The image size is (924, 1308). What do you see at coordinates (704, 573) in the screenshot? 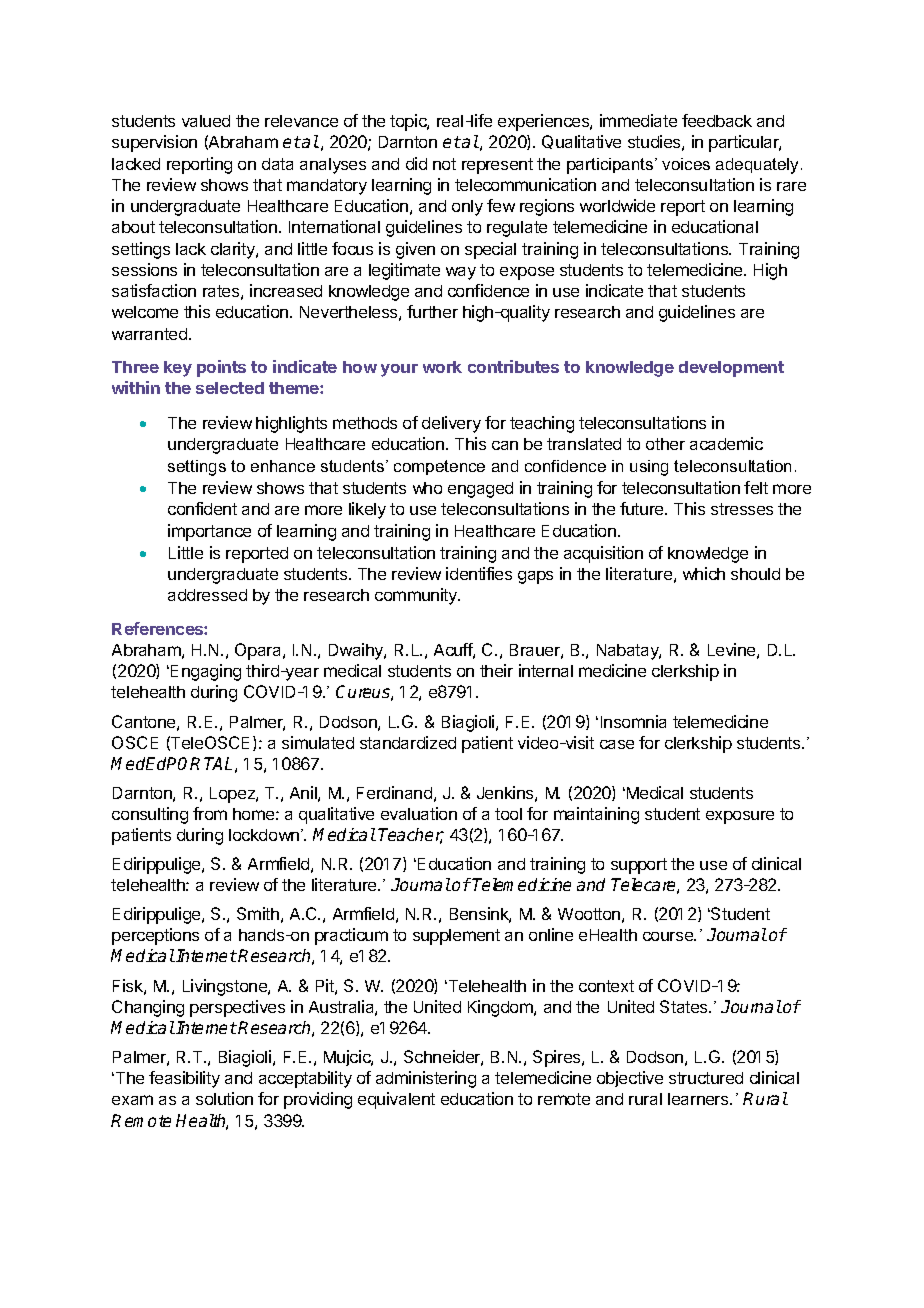
I see `which` at bounding box center [704, 573].
